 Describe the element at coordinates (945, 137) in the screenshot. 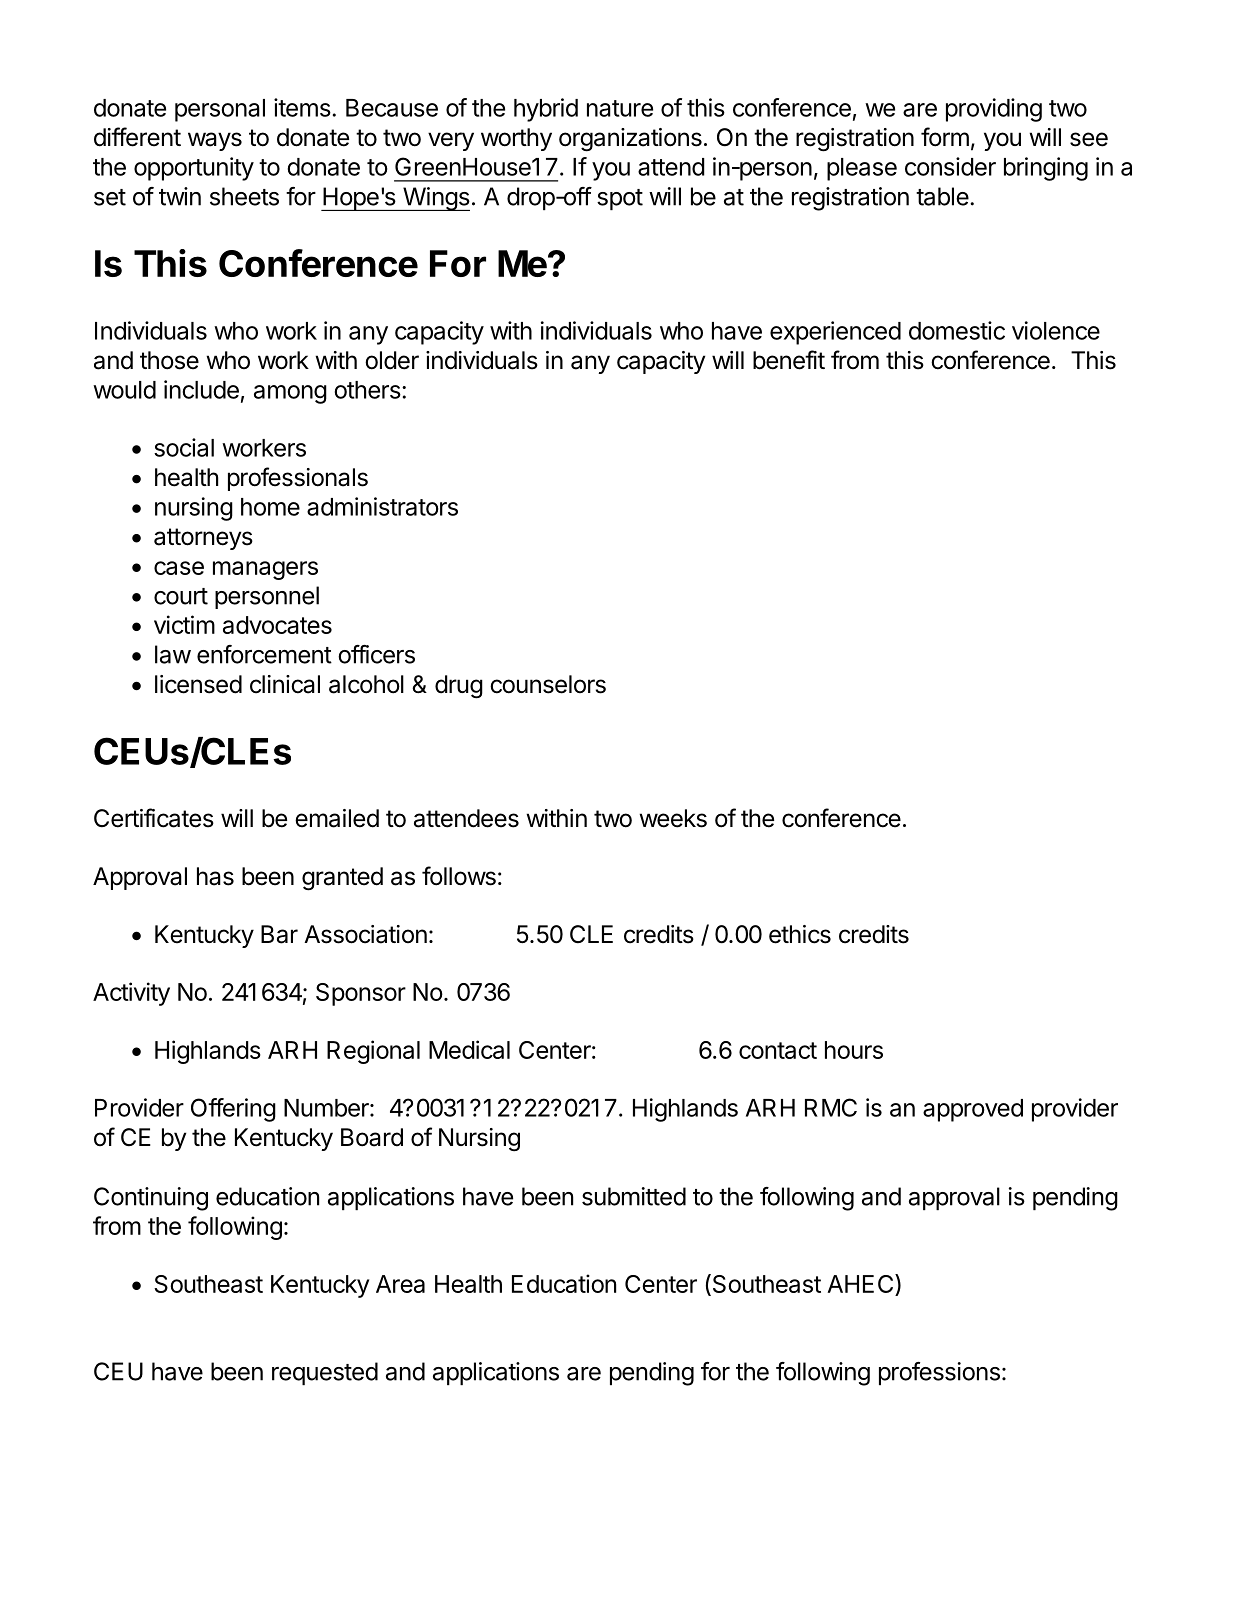

I see `form` at that location.
